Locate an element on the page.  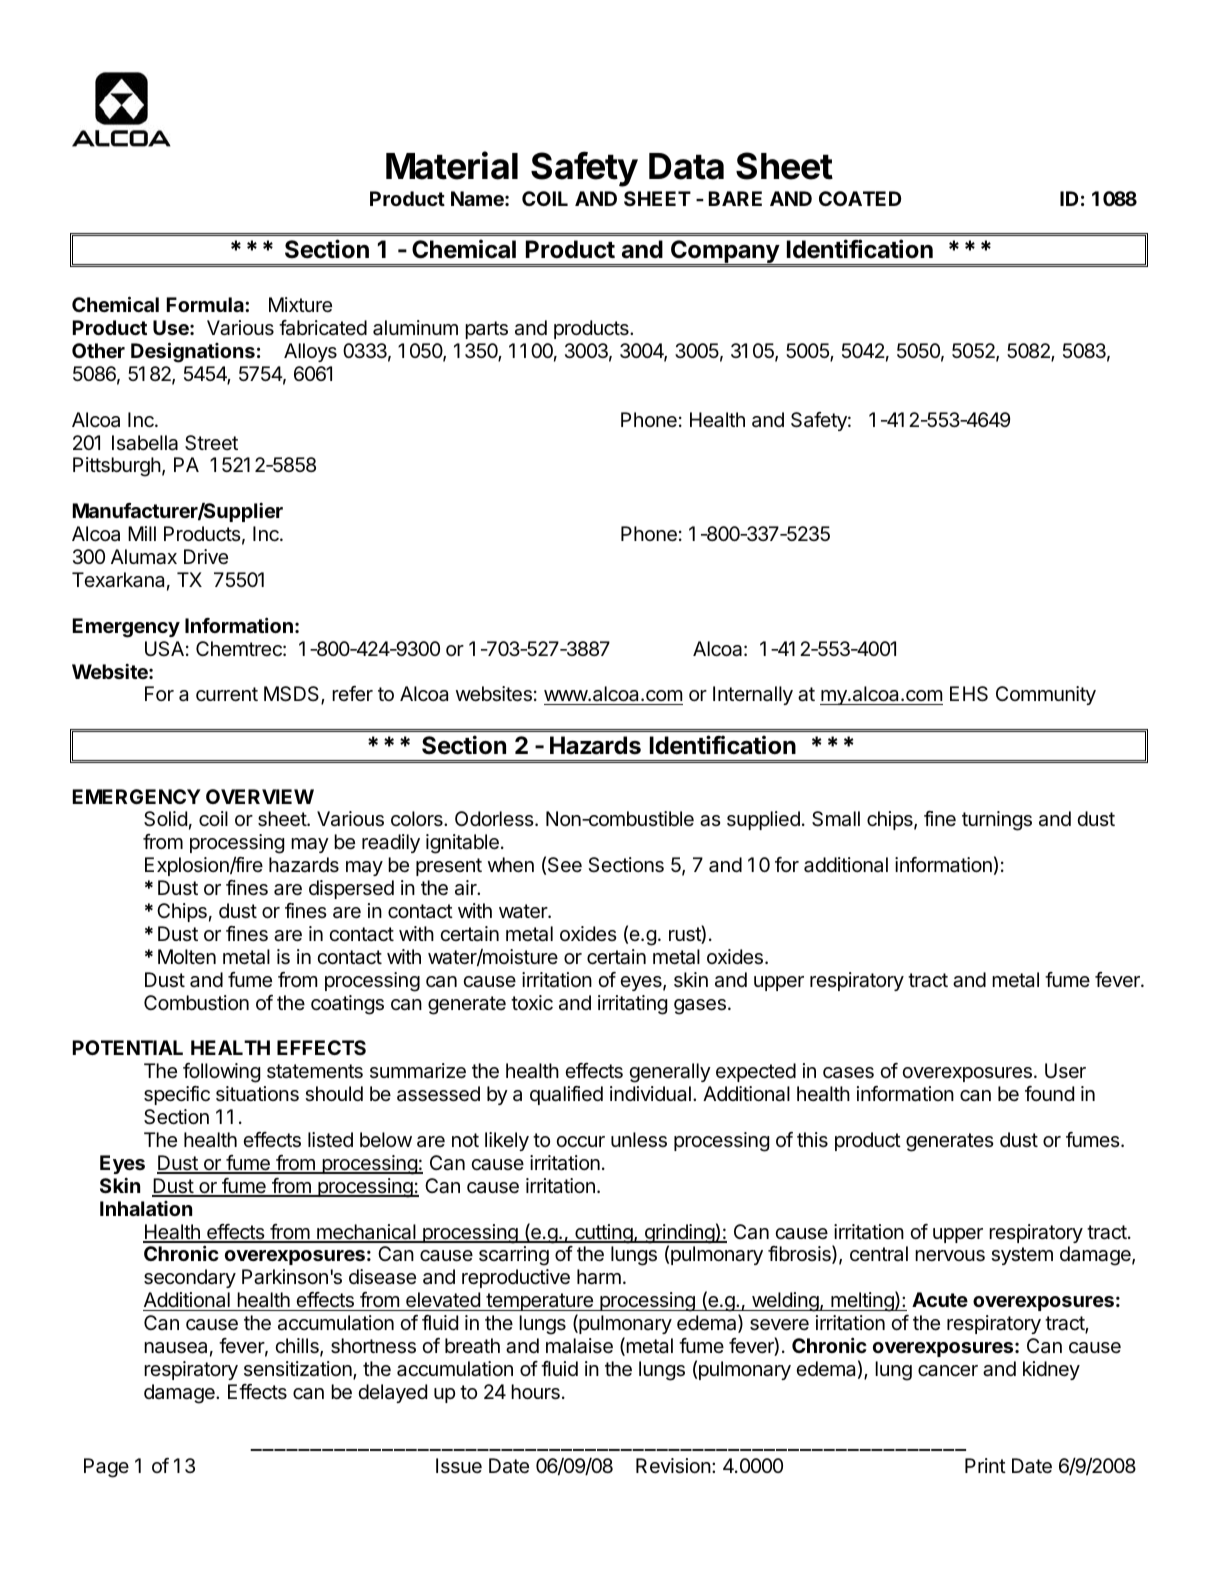
Name is located at coordinates (478, 198).
